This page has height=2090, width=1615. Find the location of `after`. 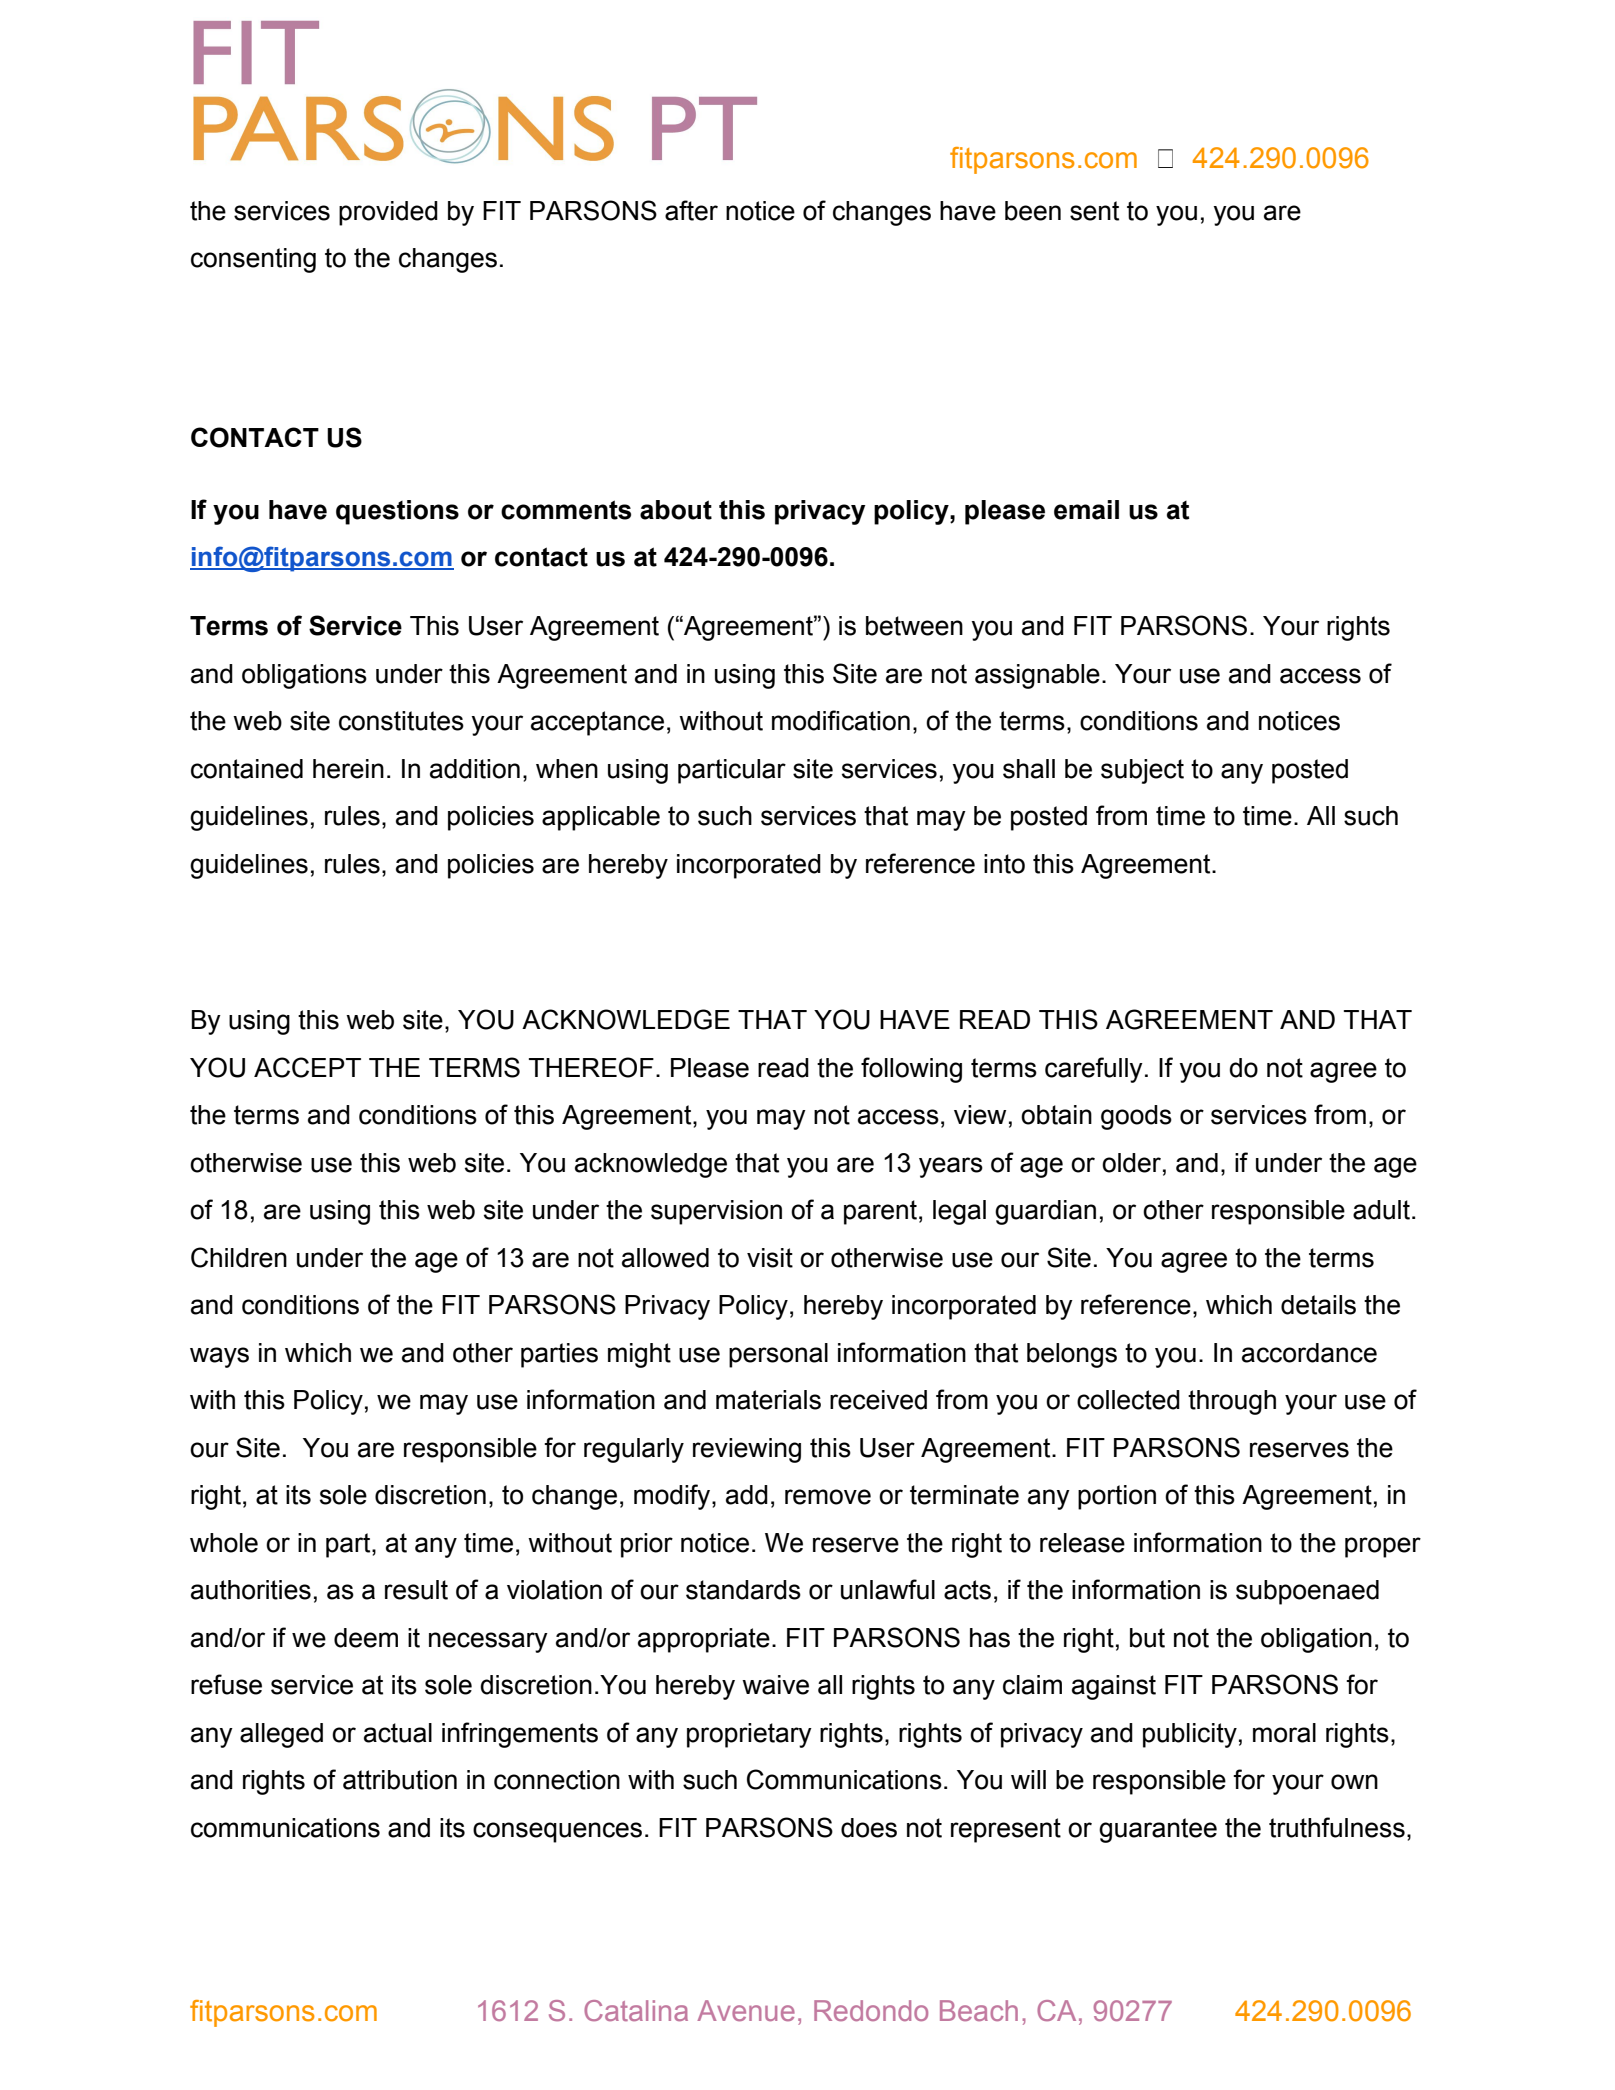

after is located at coordinates (691, 210).
